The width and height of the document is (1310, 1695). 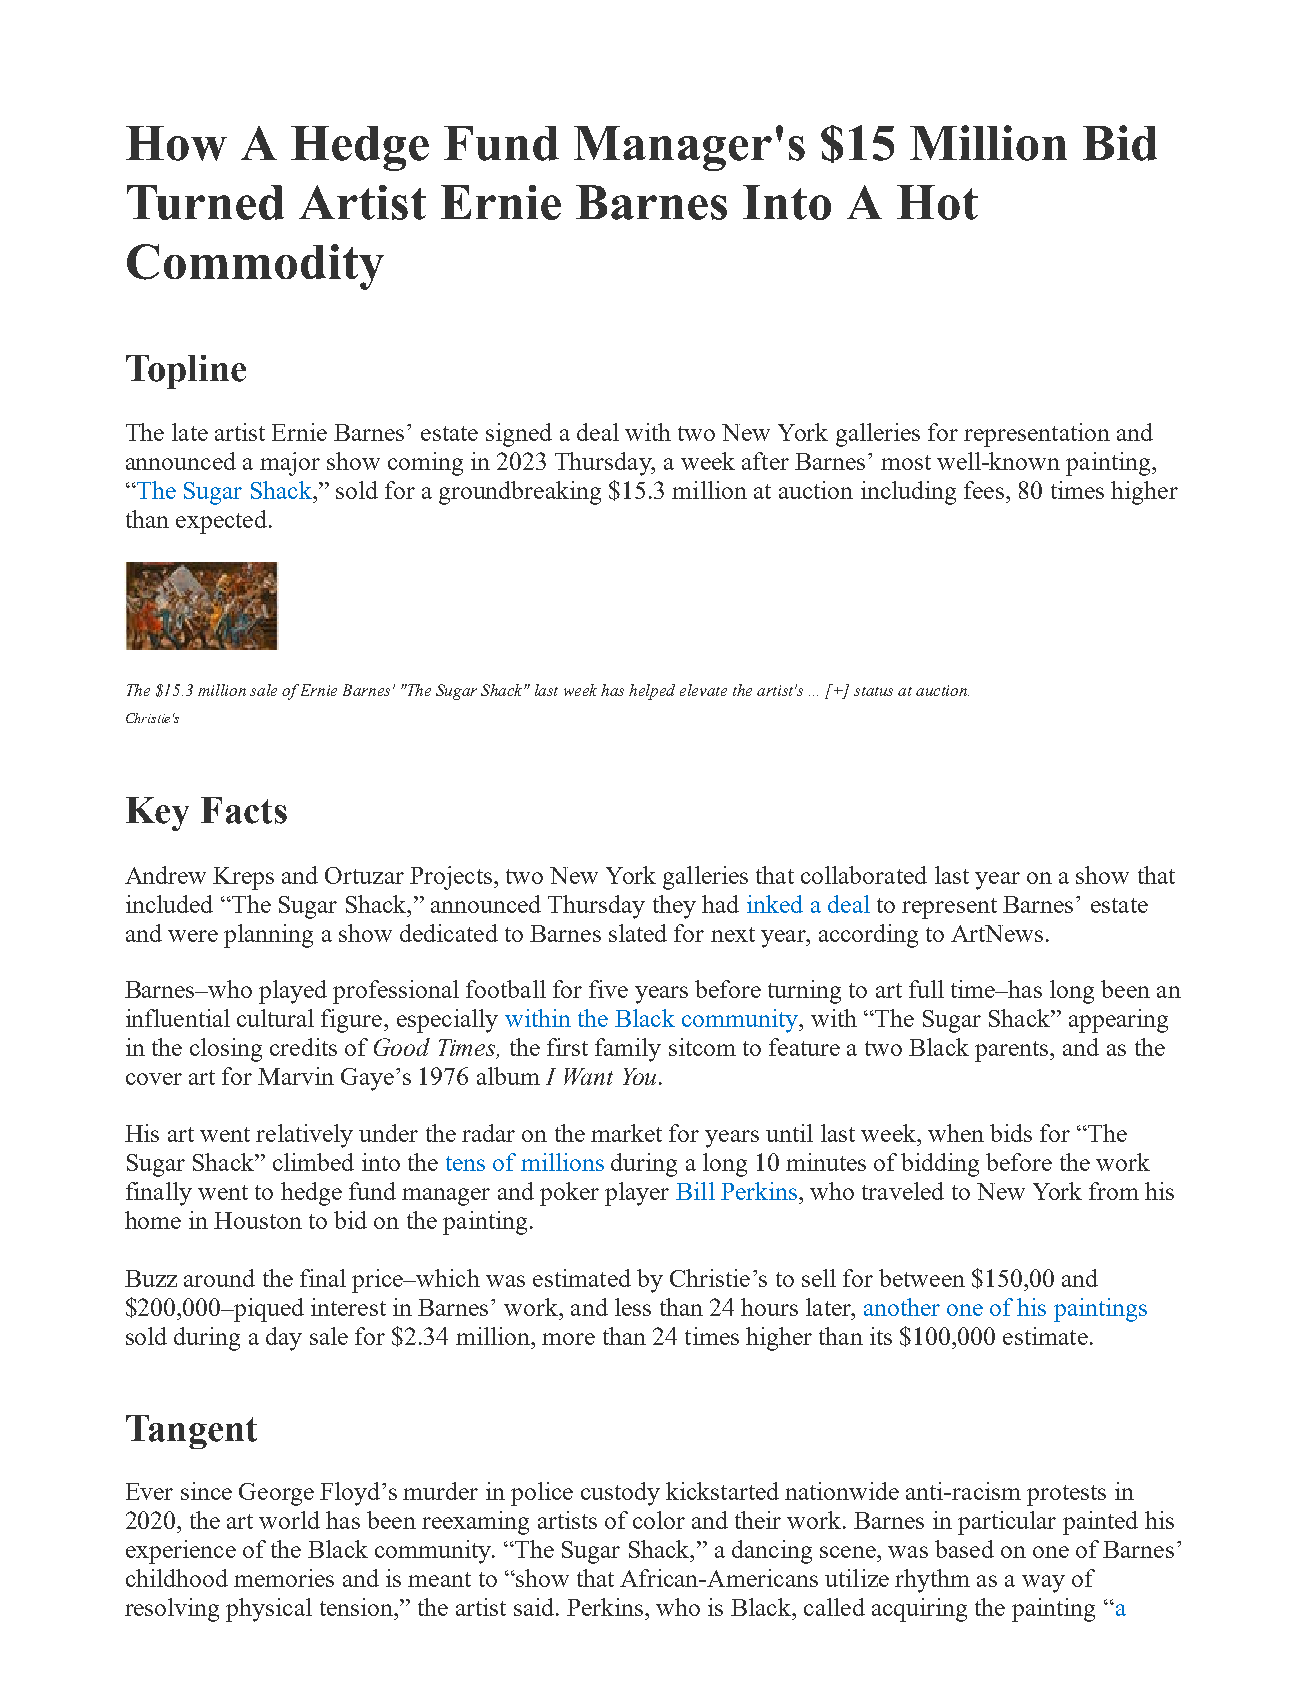 I want to click on they, so click(x=674, y=907).
